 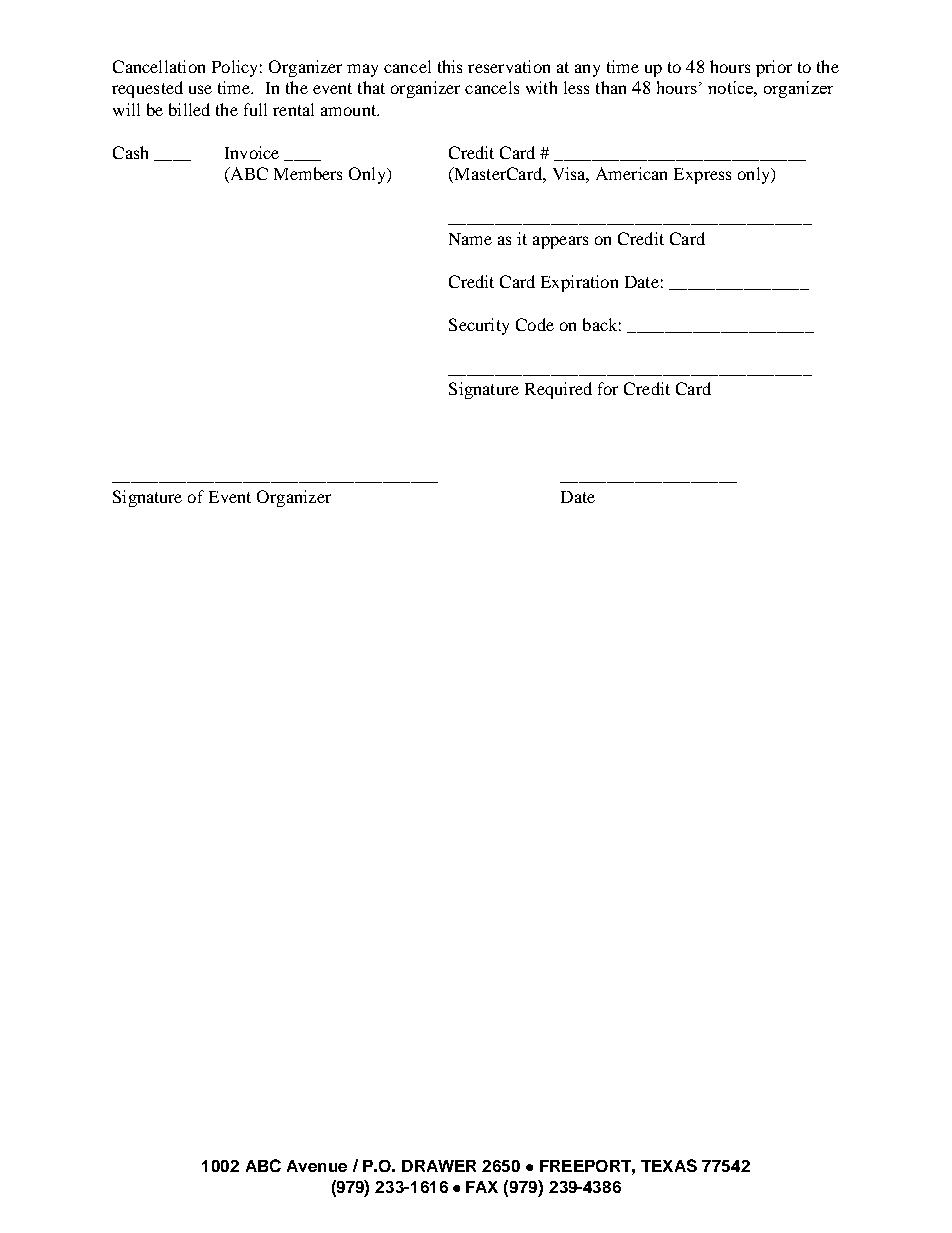 I want to click on for, so click(x=608, y=388).
